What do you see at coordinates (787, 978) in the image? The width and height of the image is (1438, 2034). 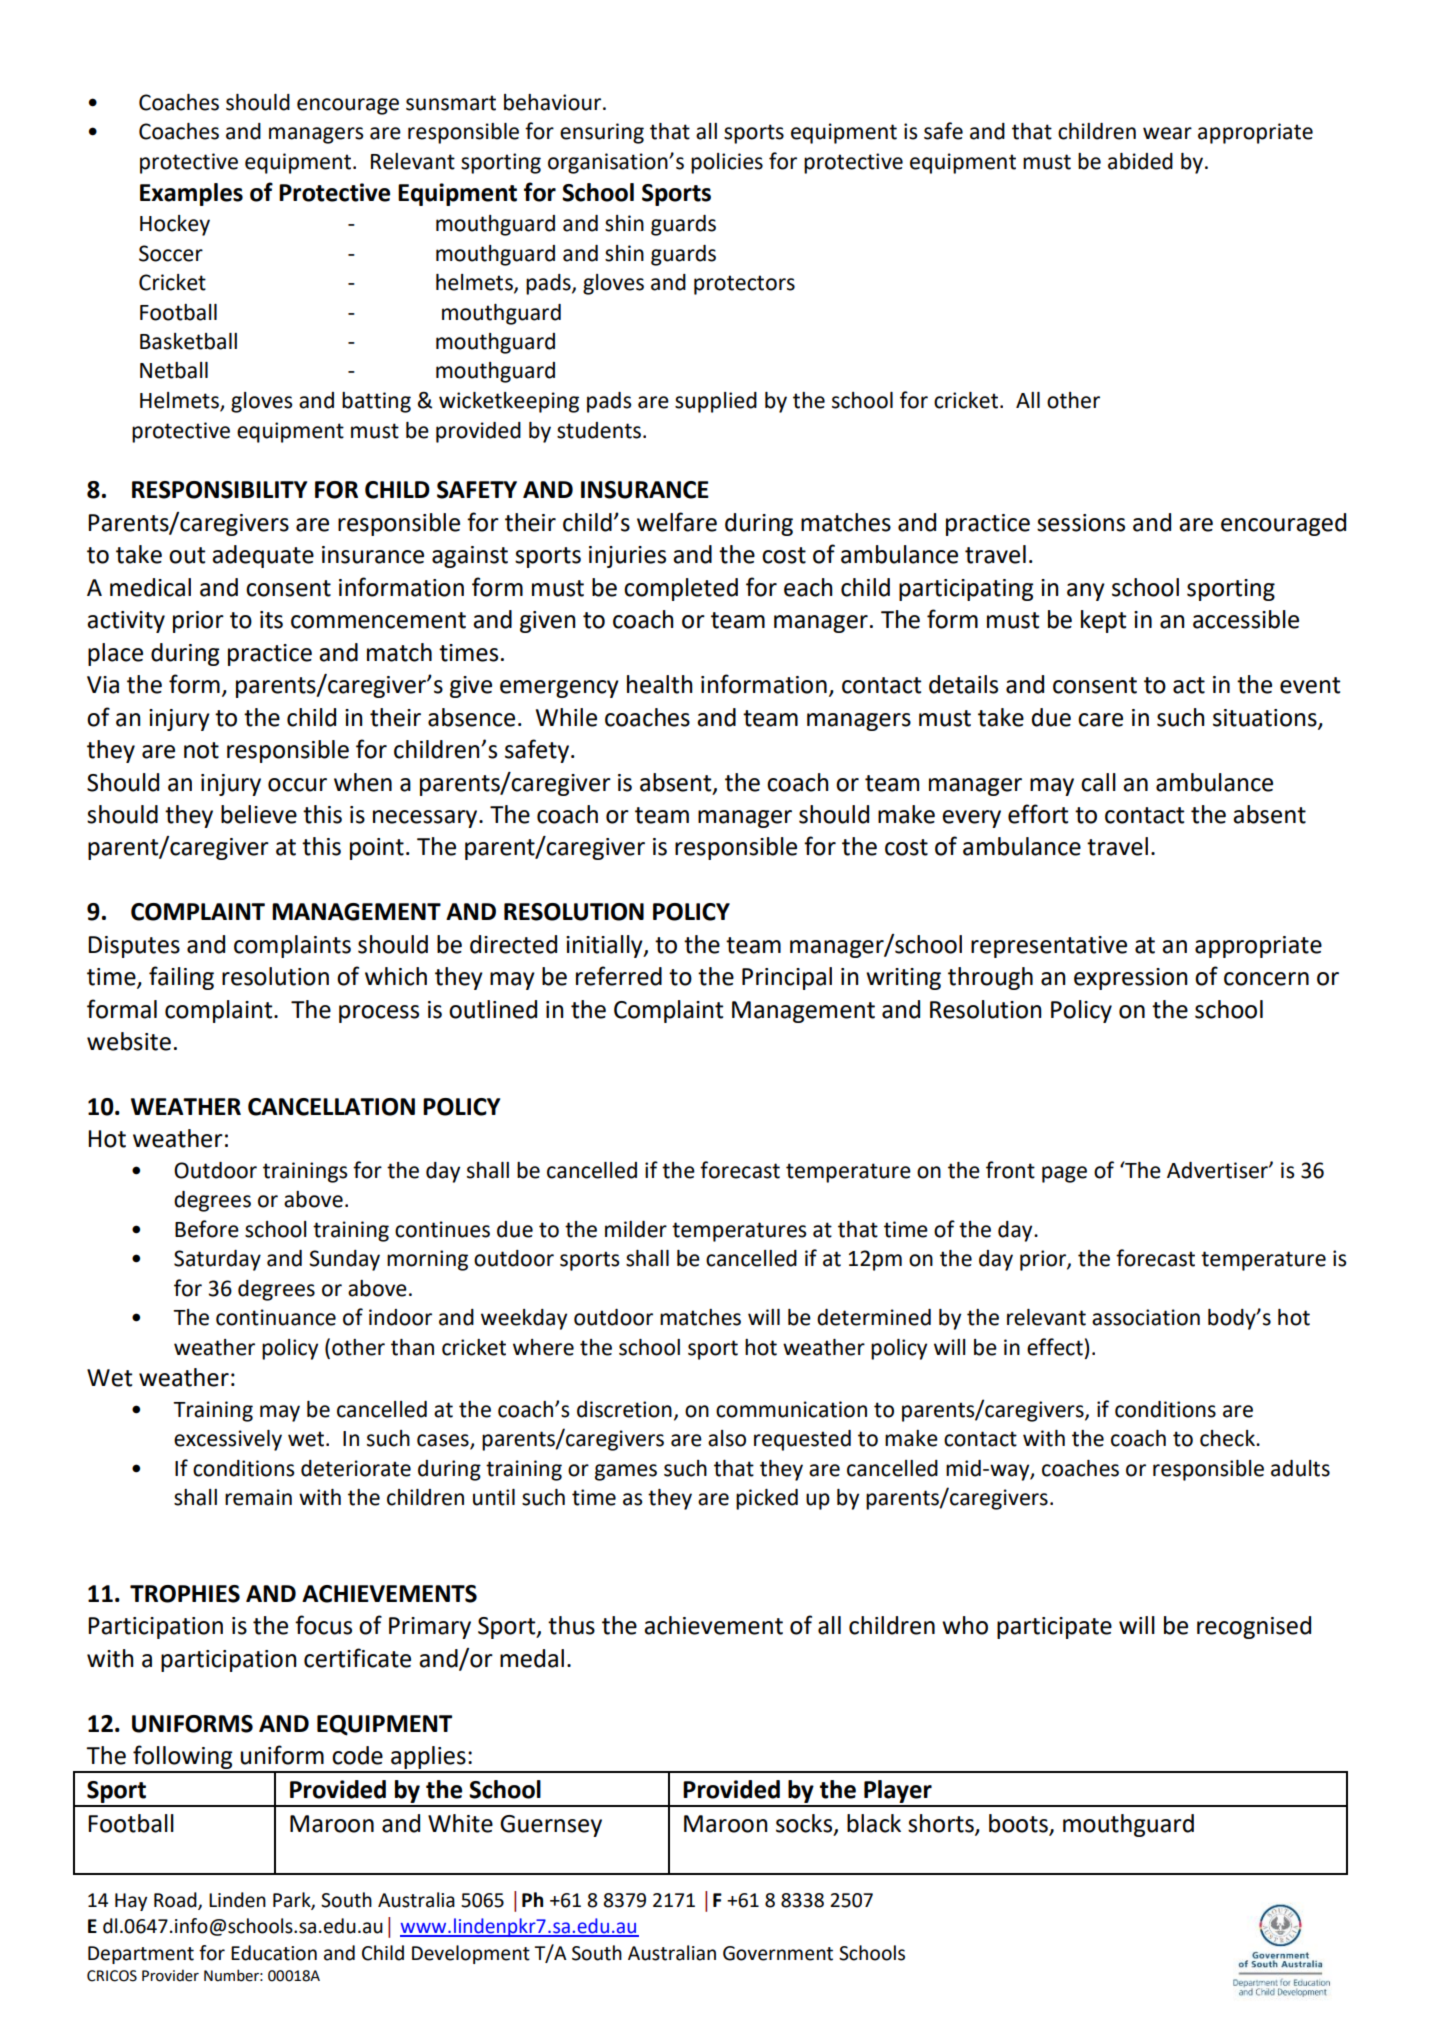 I see `Principal` at bounding box center [787, 978].
